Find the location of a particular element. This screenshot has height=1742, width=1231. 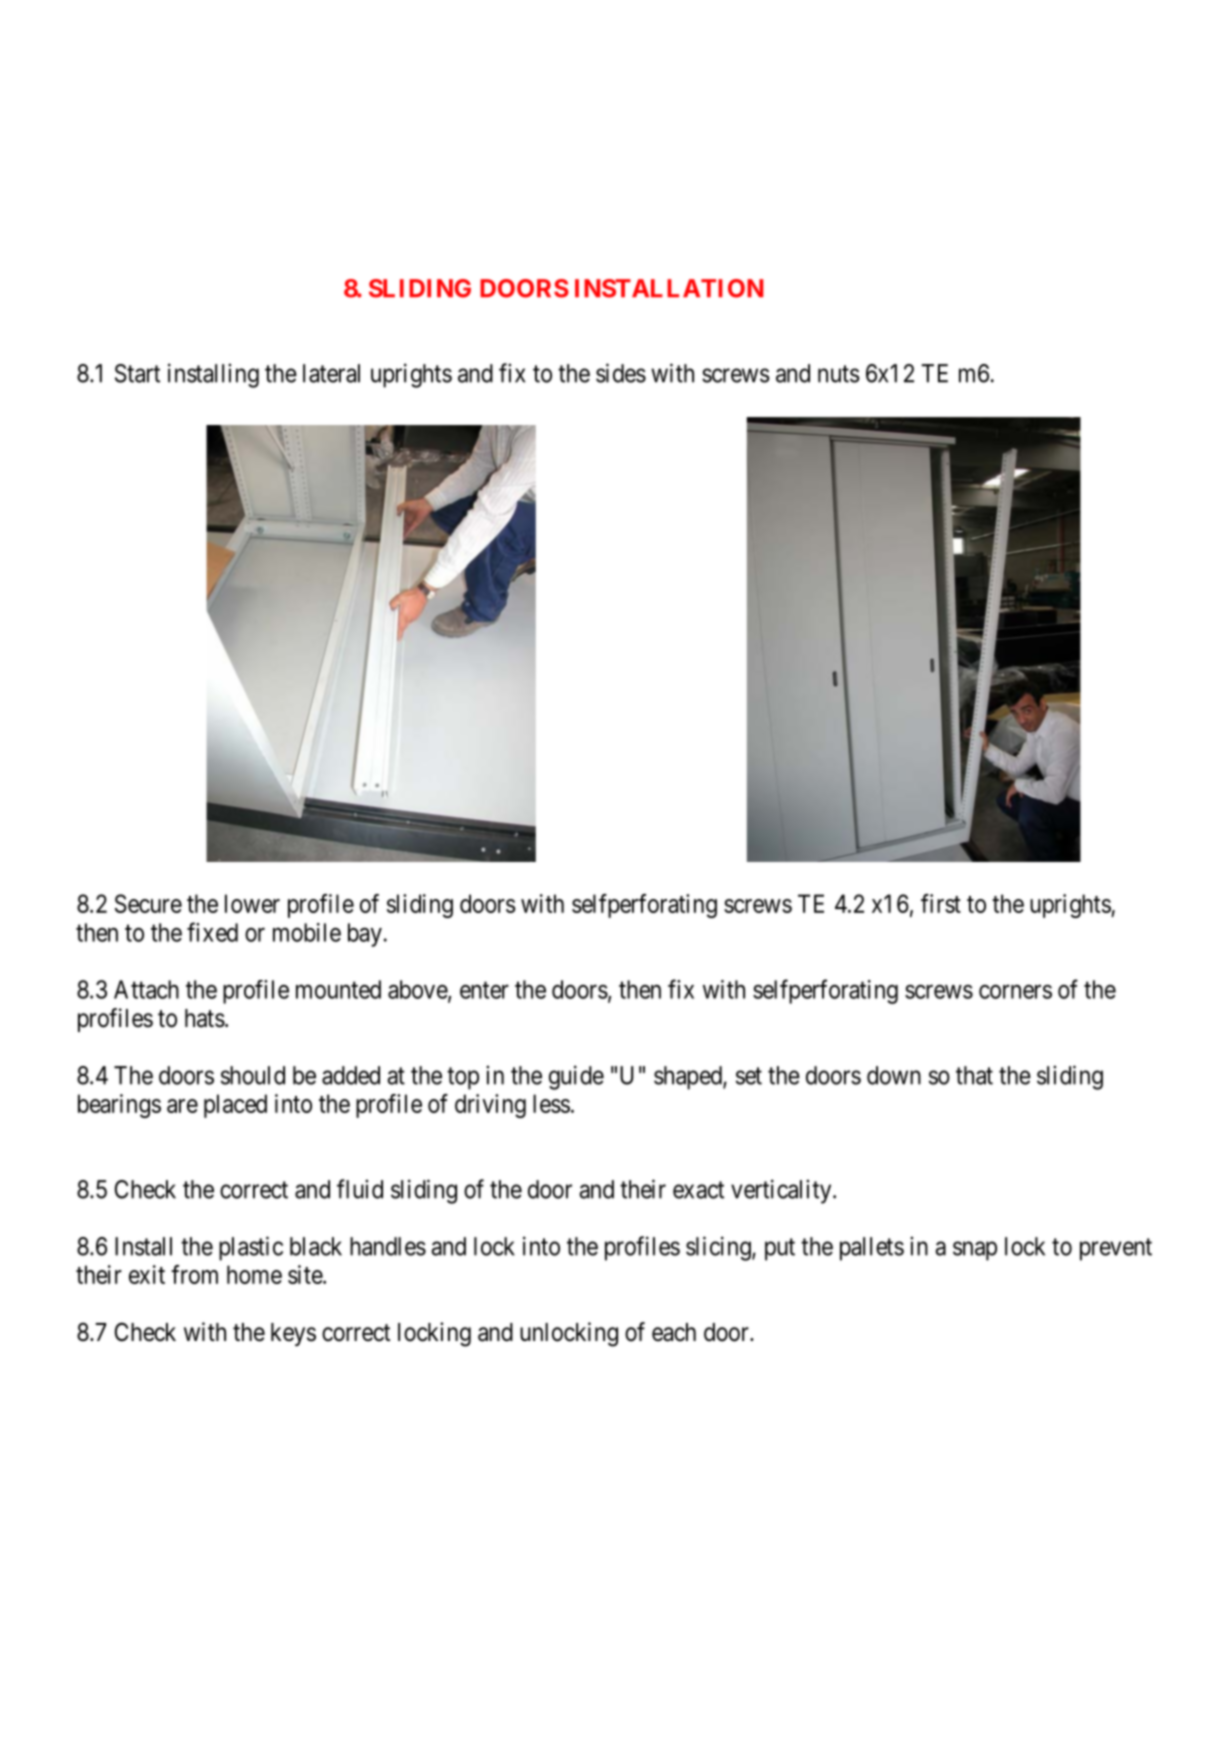

hats is located at coordinates (205, 1018).
